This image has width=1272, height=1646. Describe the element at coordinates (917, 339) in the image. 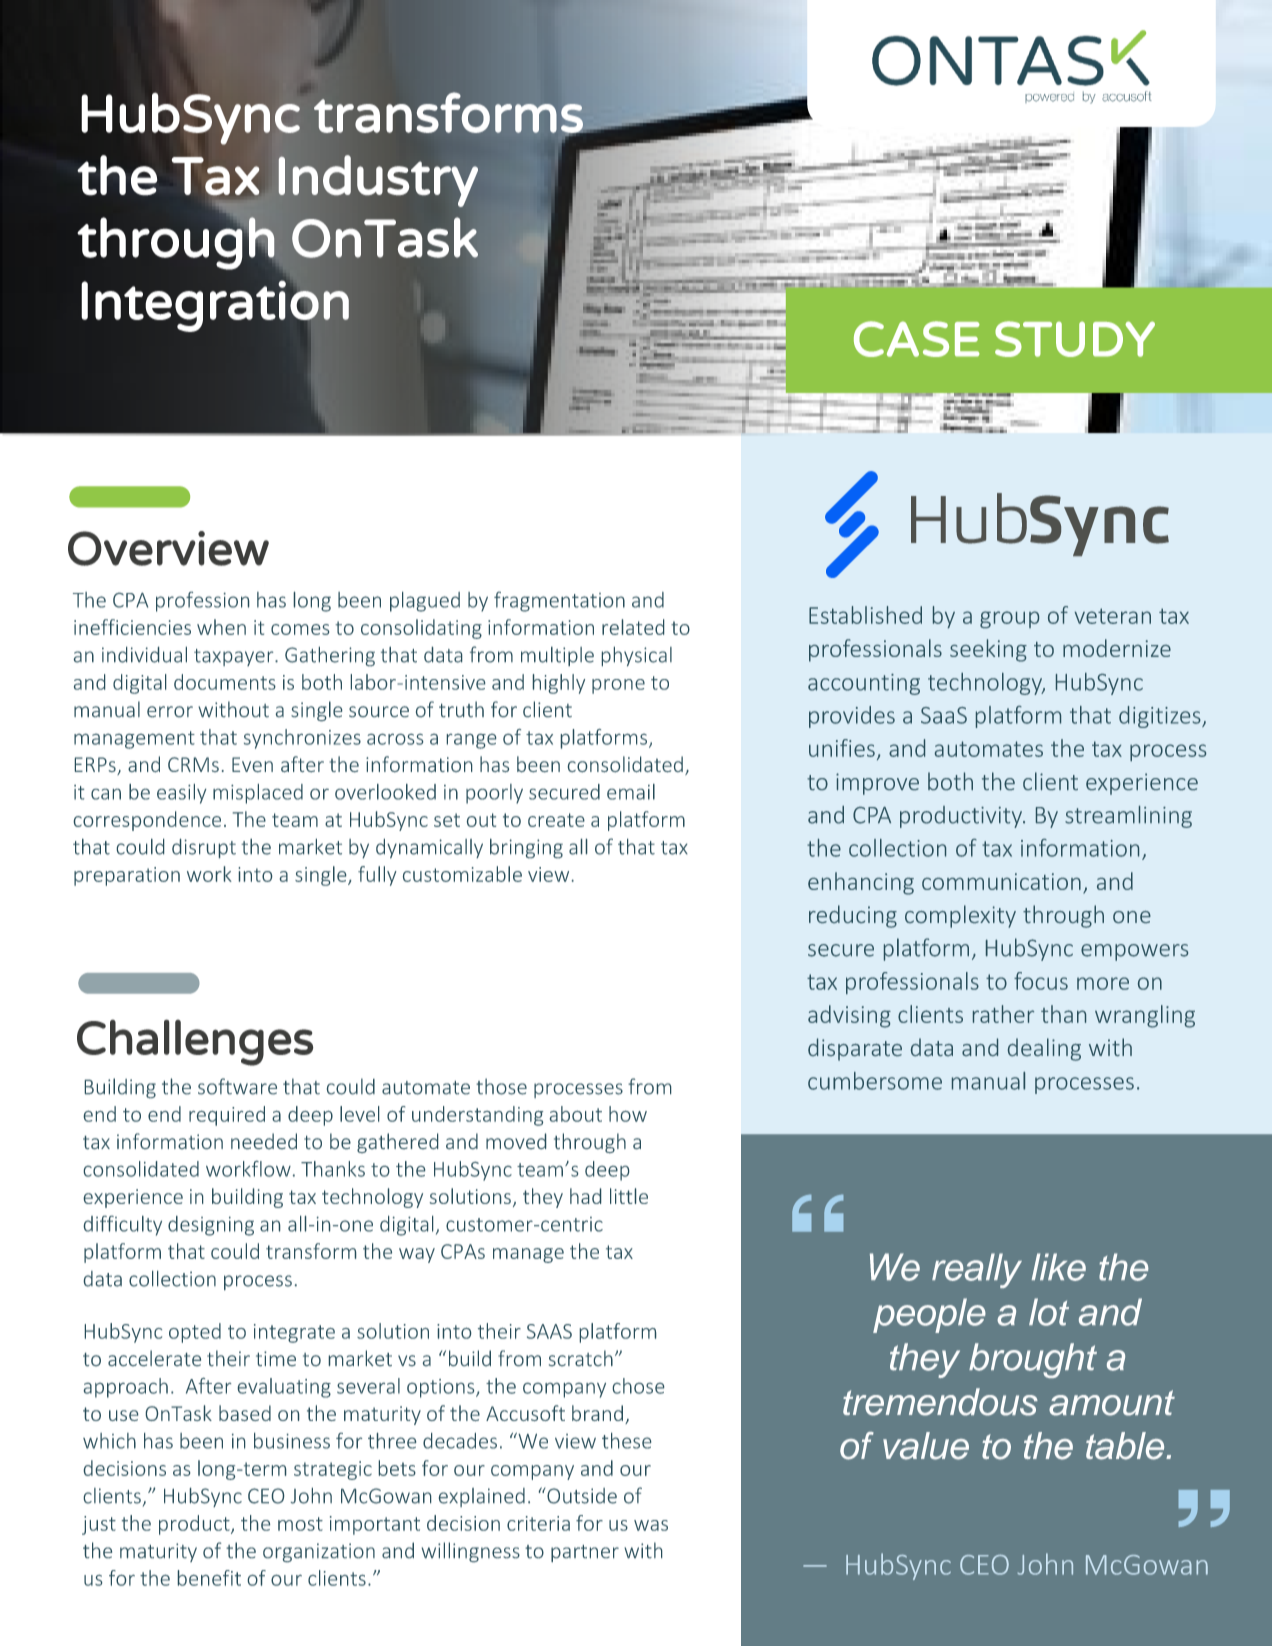

I see `CASE` at that location.
